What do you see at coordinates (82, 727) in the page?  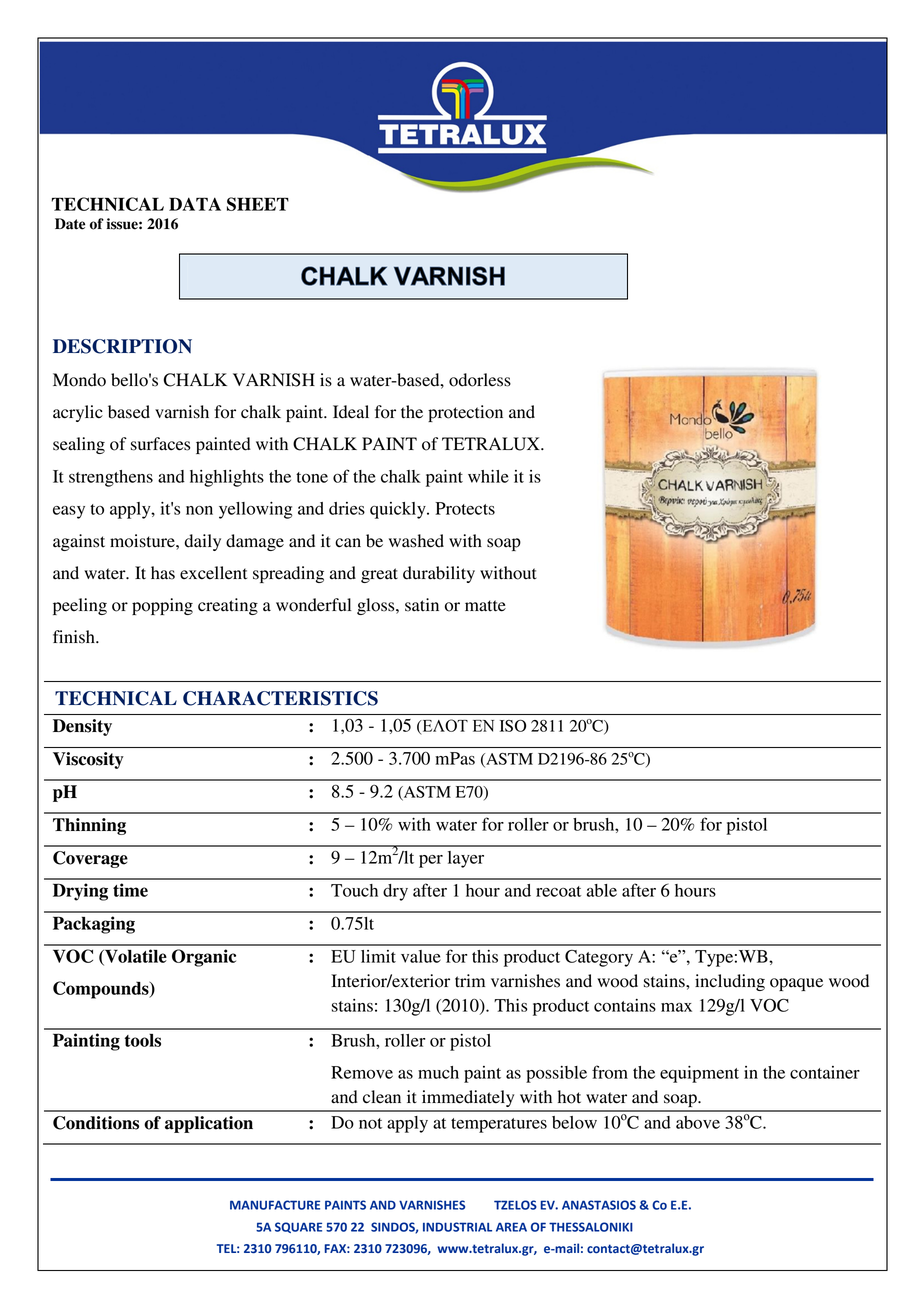 I see `Density` at bounding box center [82, 727].
